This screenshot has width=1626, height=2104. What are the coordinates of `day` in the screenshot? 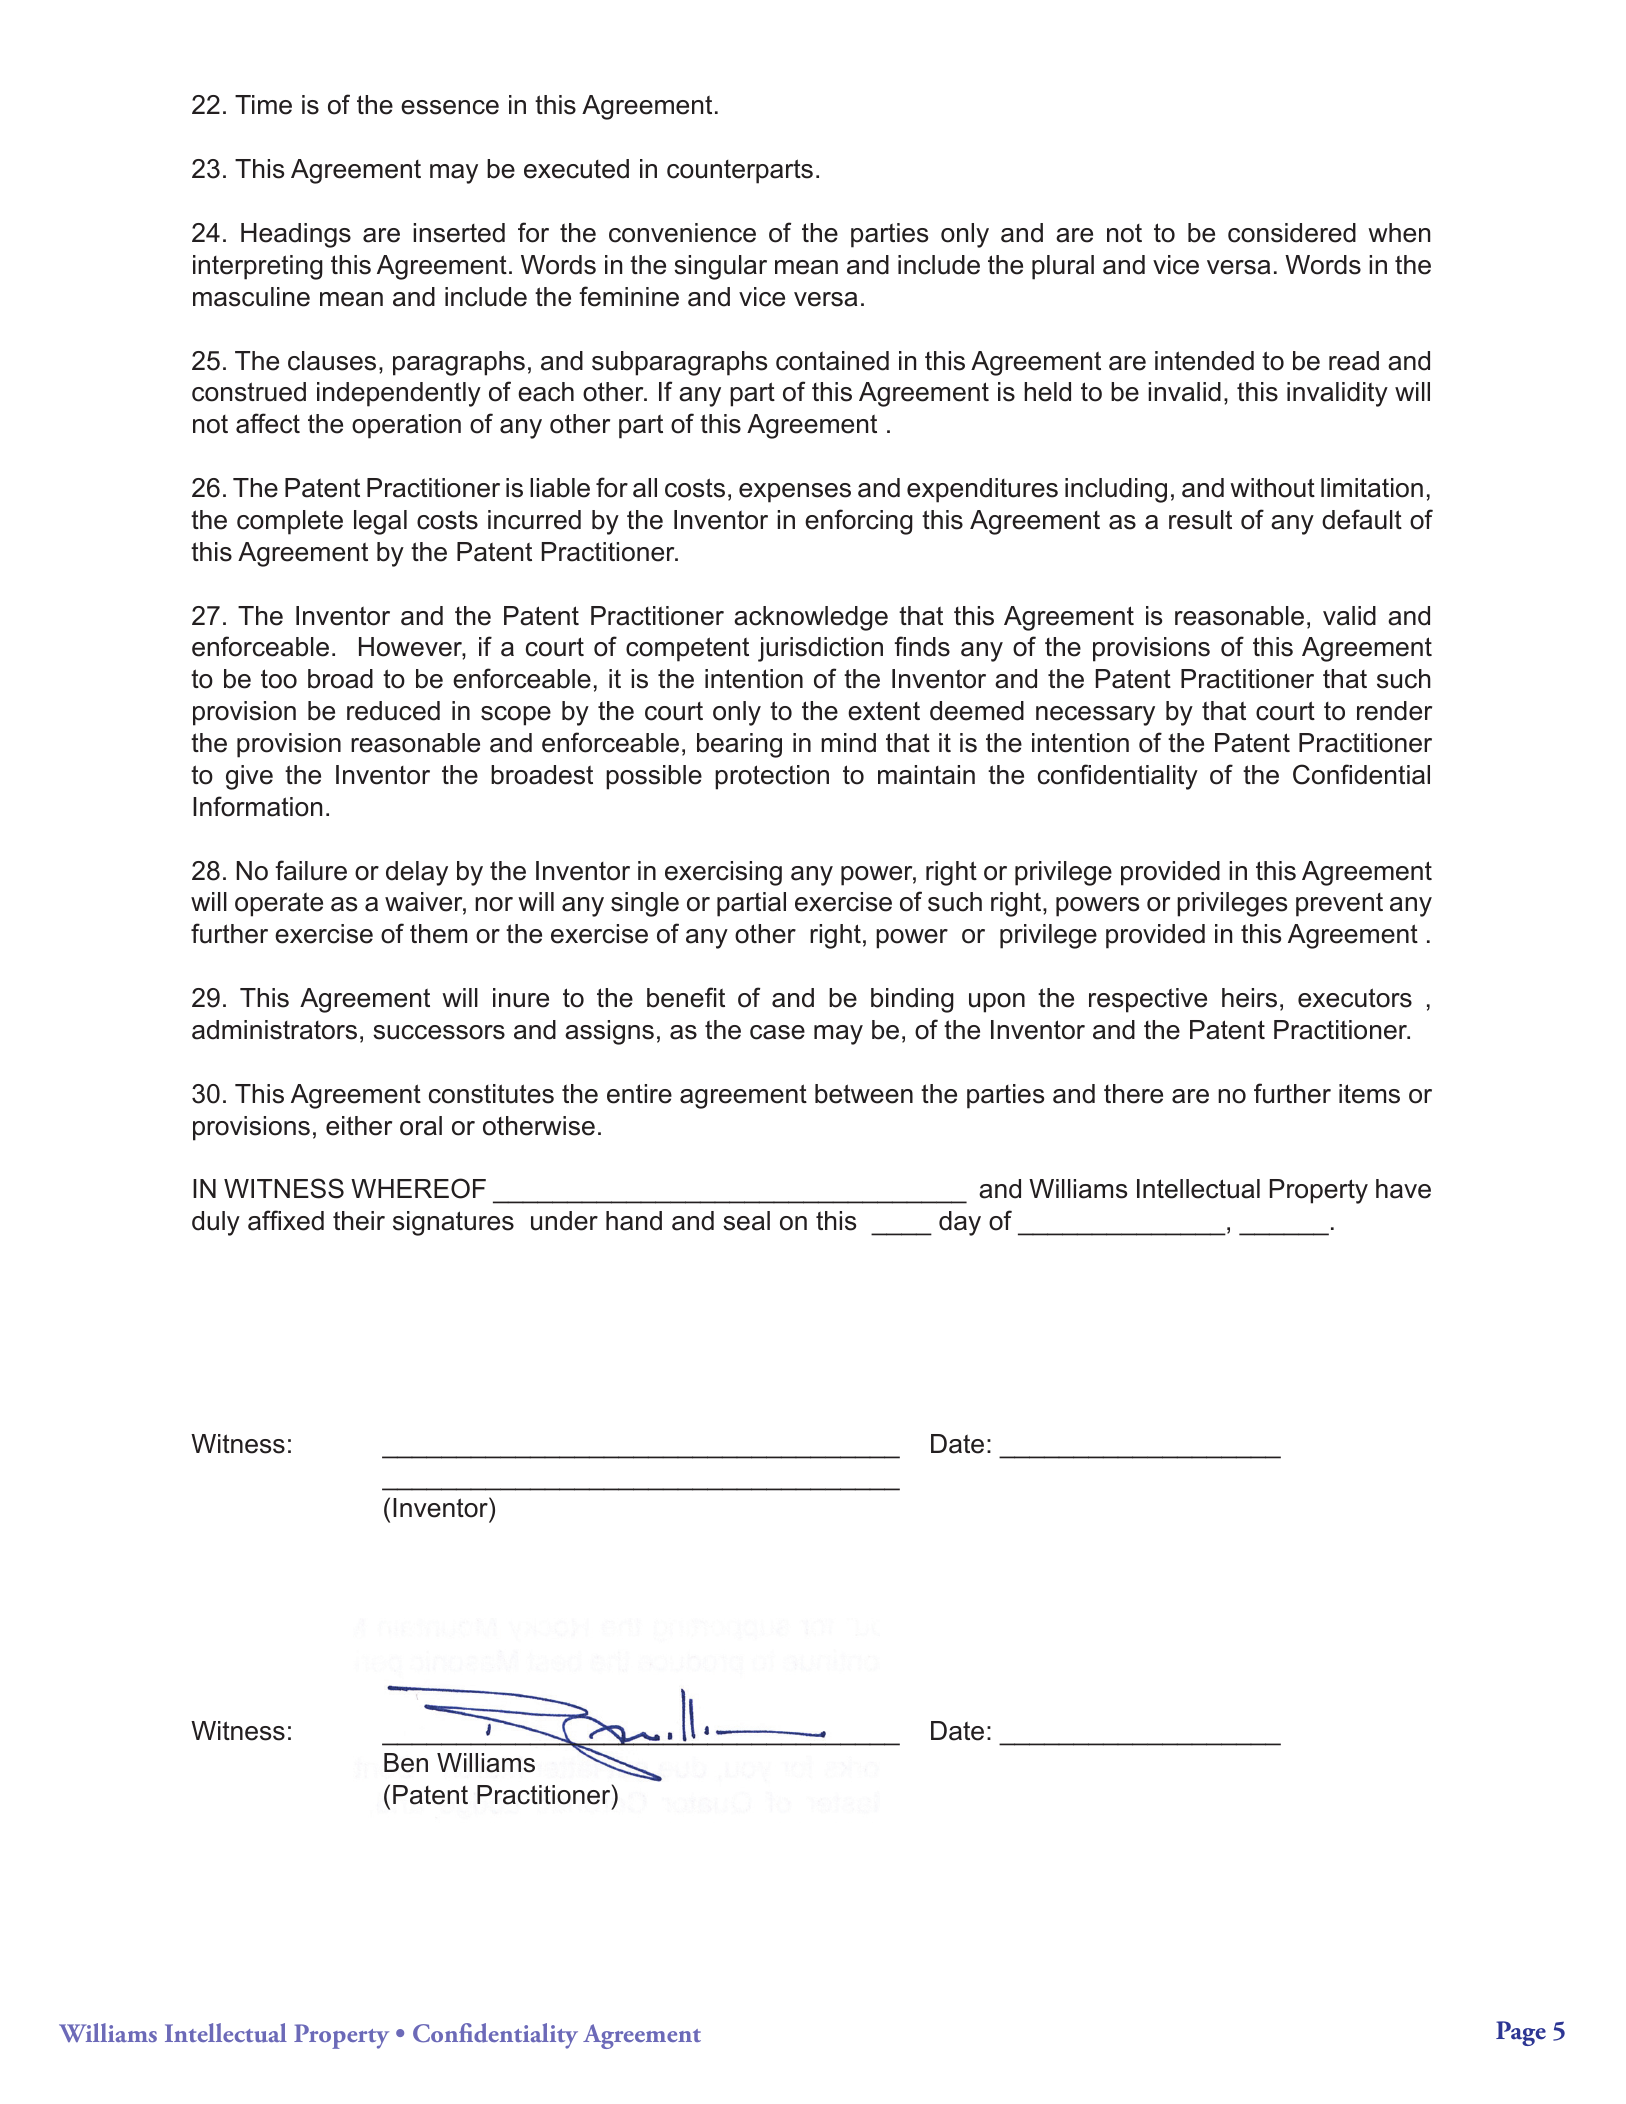 It's located at (960, 1223).
